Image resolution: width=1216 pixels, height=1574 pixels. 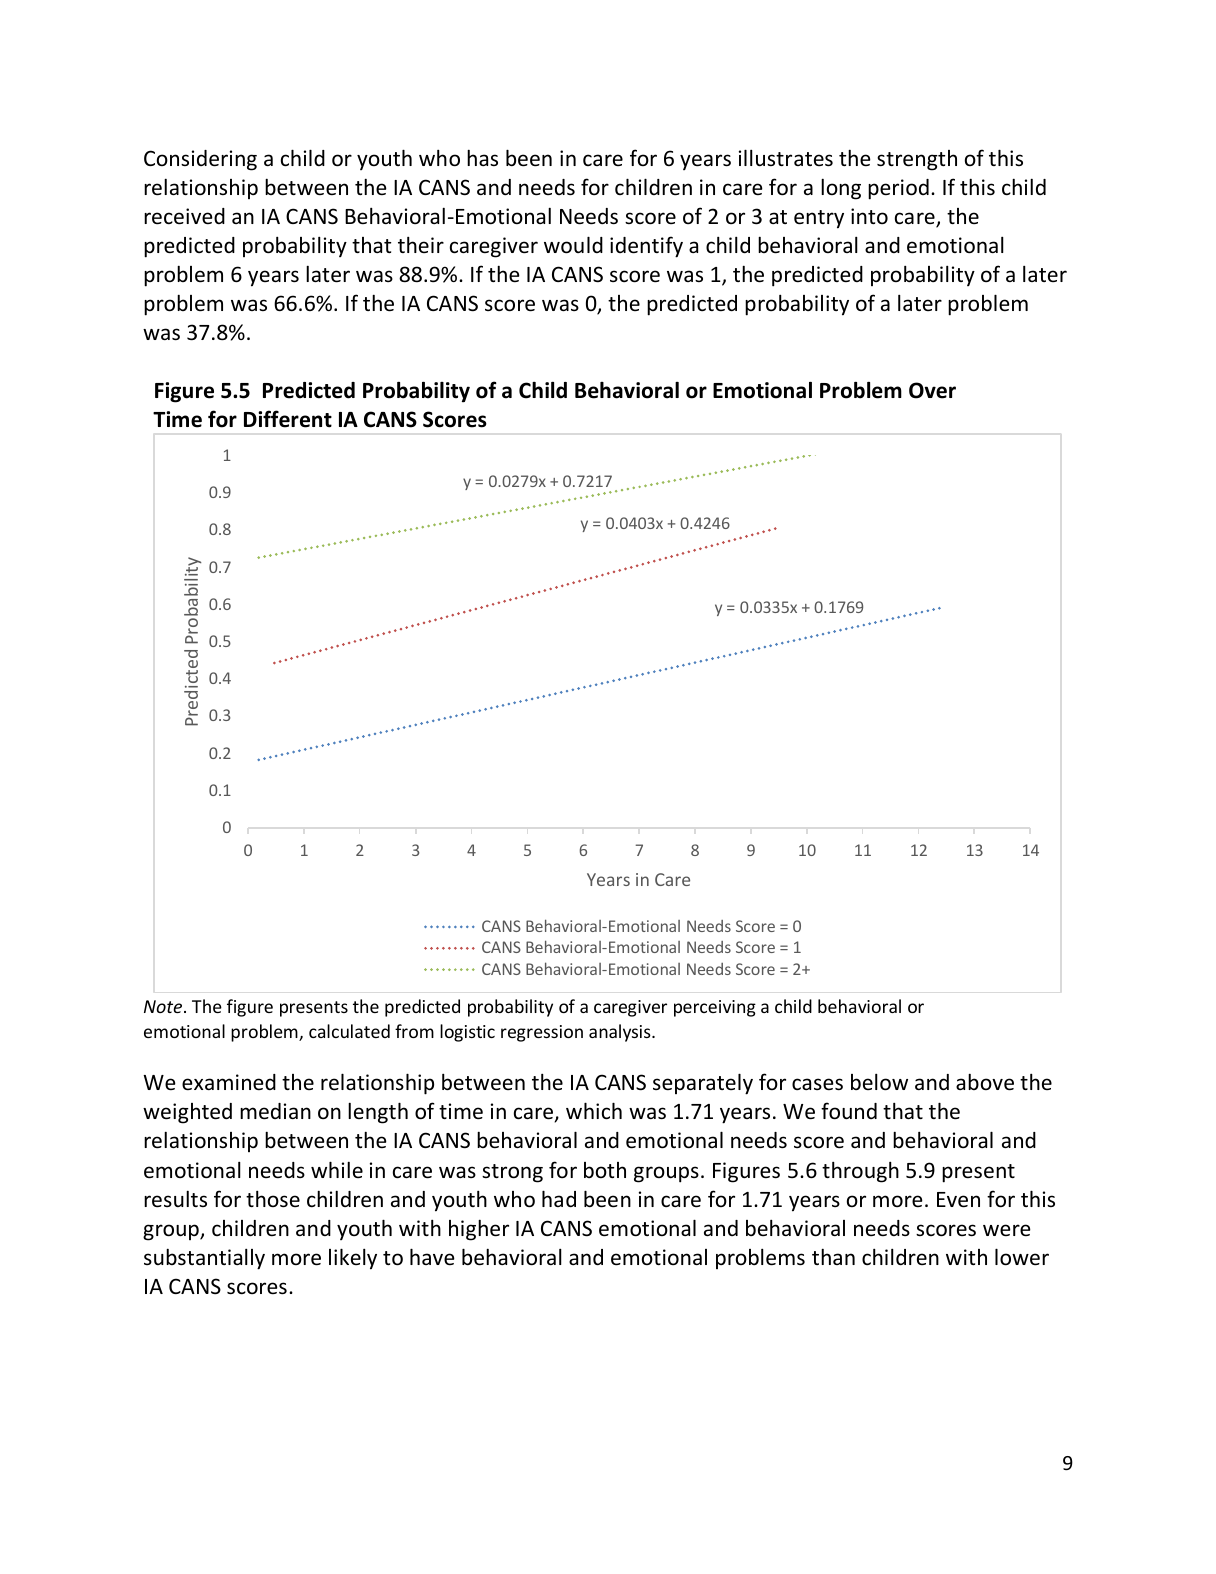 I want to click on those, so click(x=273, y=1199).
